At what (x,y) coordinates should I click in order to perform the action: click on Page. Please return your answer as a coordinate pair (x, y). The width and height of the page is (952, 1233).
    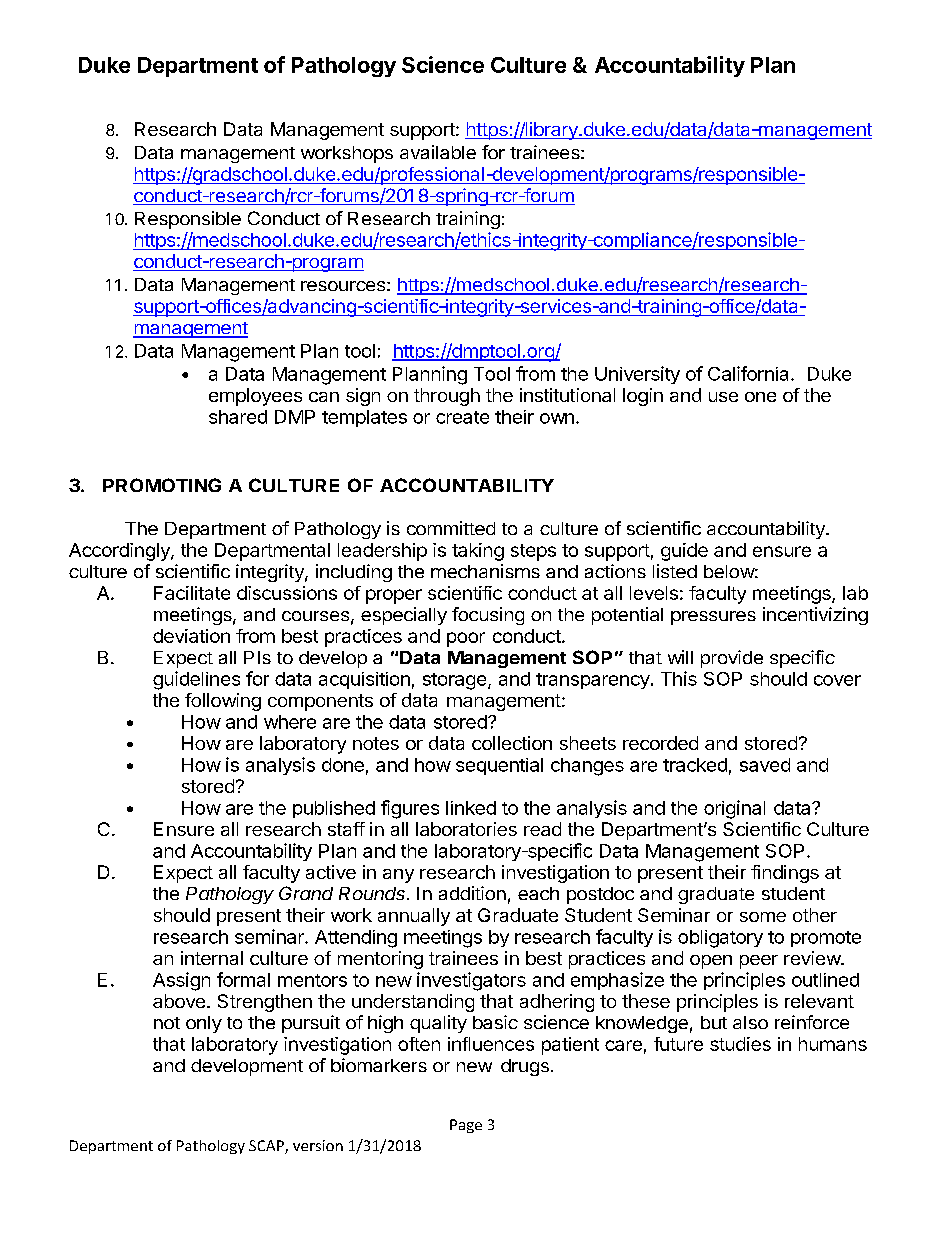
    Looking at the image, I should click on (466, 1126).
